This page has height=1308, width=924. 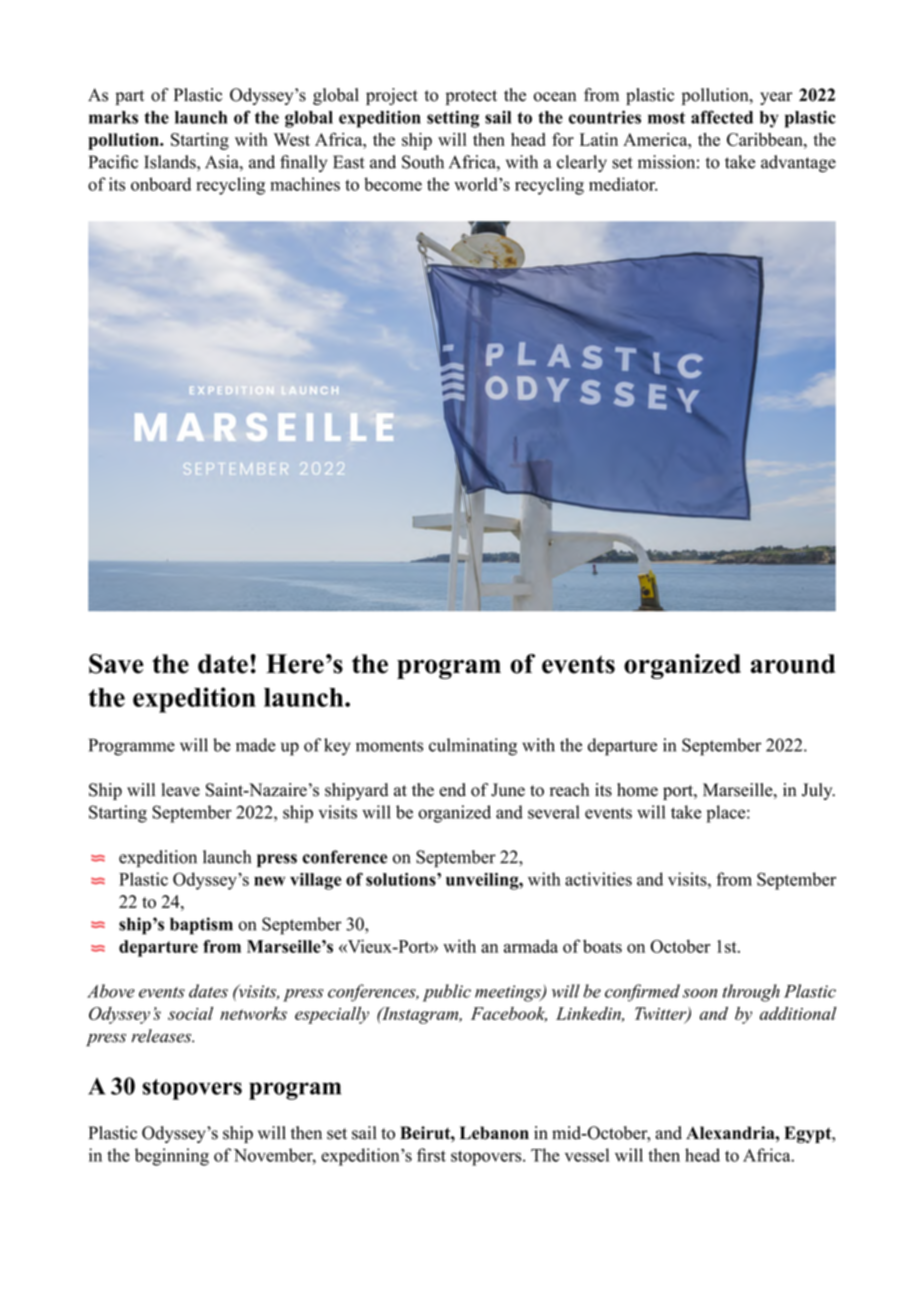 I want to click on made, so click(x=256, y=745).
